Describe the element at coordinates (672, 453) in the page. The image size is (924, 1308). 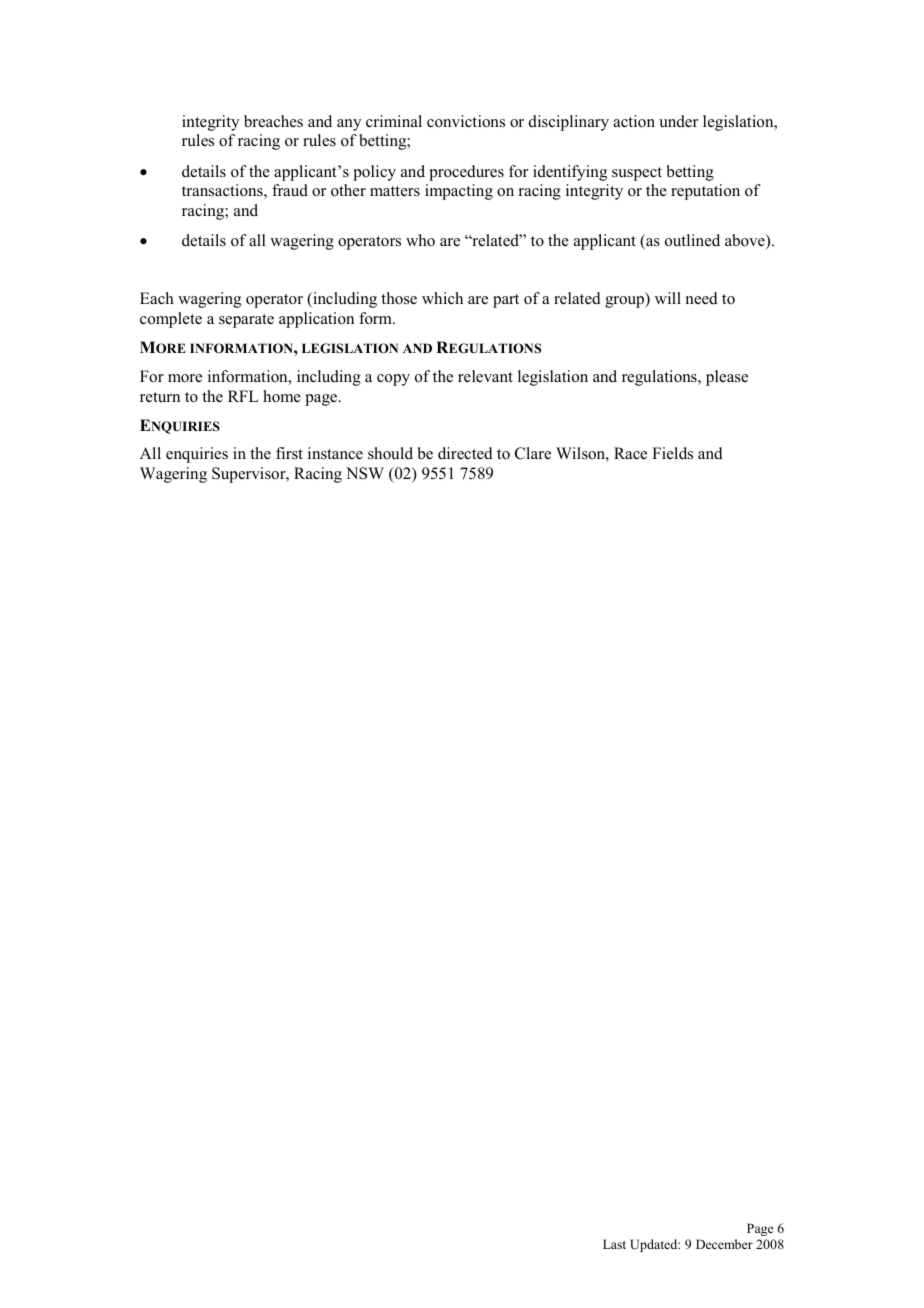
I see `Fields` at that location.
